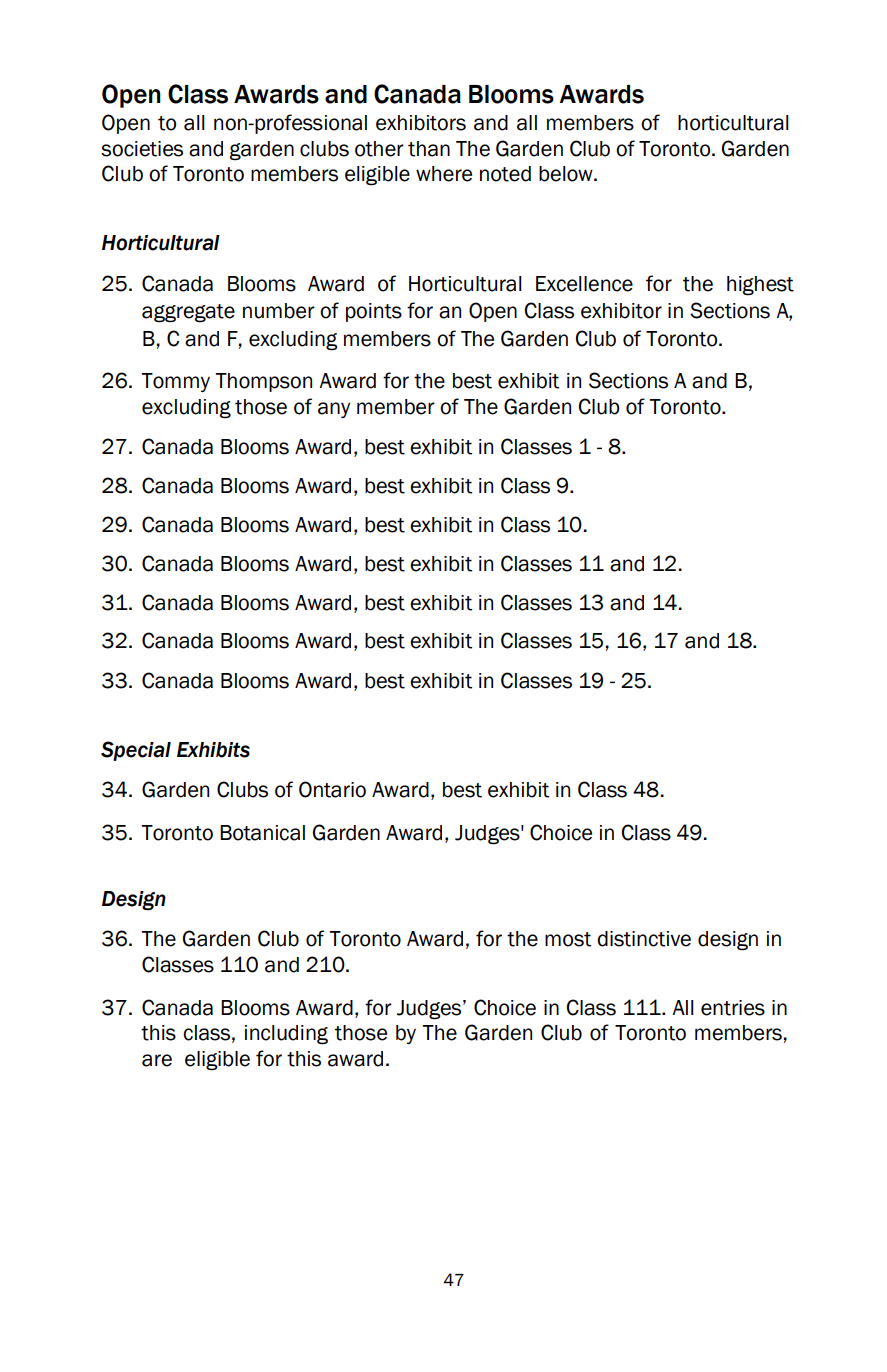 This screenshot has height=1372, width=887. Describe the element at coordinates (733, 1008) in the screenshot. I see `entries` at that location.
